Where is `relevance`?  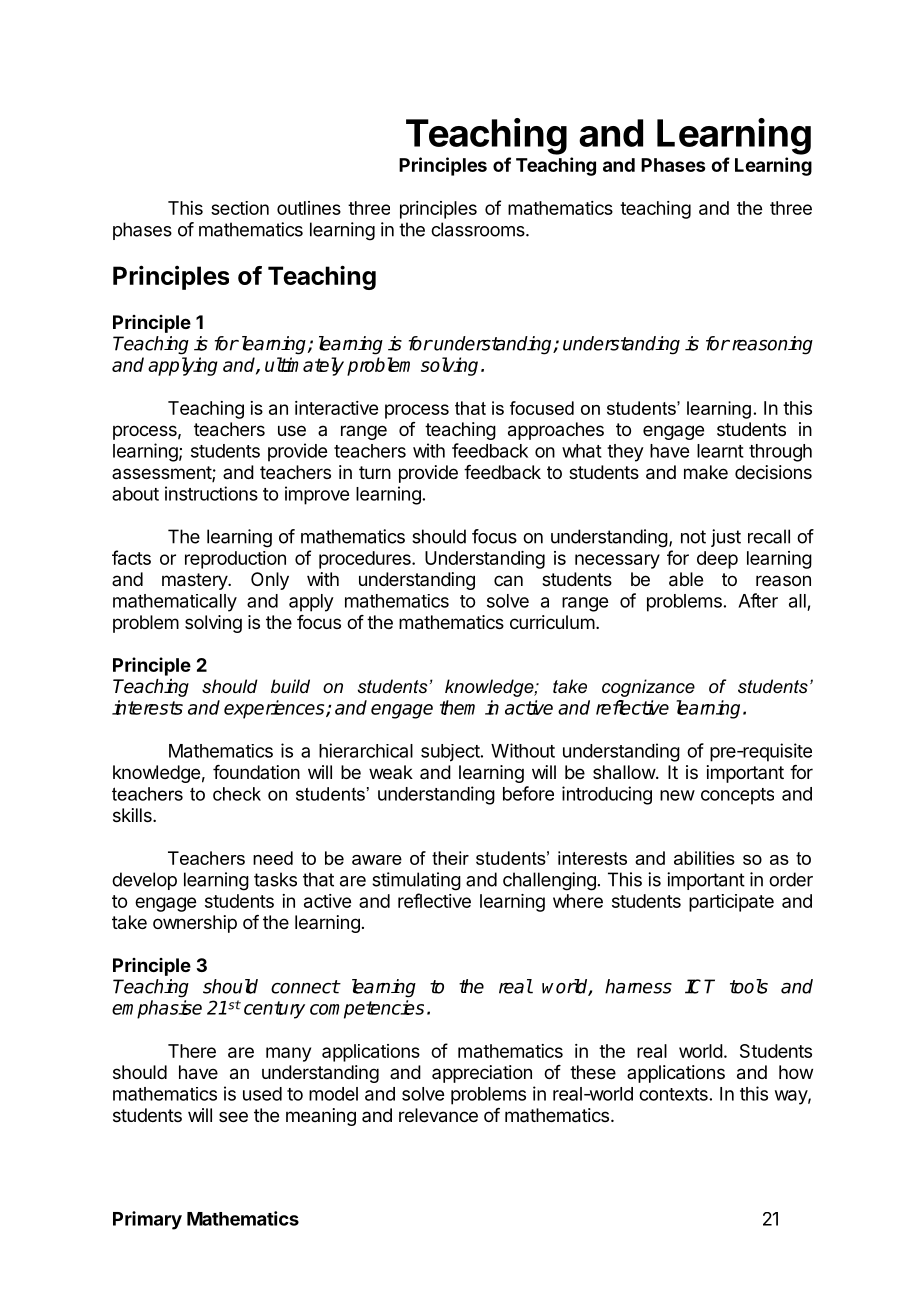
relevance is located at coordinates (438, 1115).
